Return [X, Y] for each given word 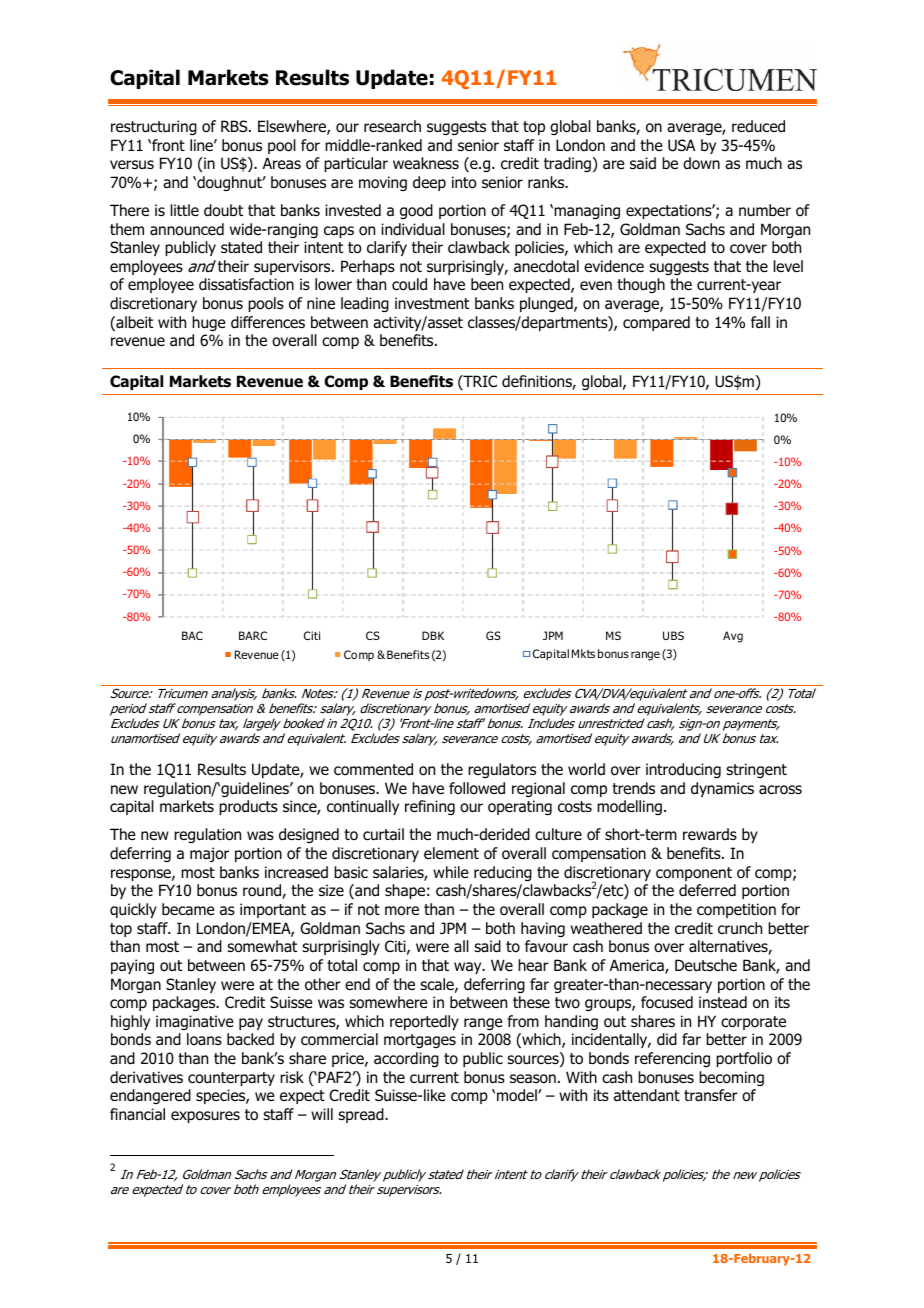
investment [432, 303]
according [406, 1059]
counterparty [231, 1079]
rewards [710, 834]
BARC [253, 635]
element [451, 853]
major [209, 854]
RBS [235, 126]
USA [681, 145]
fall [760, 322]
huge [209, 323]
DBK [433, 635]
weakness [426, 163]
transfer [711, 1095]
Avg [733, 637]
